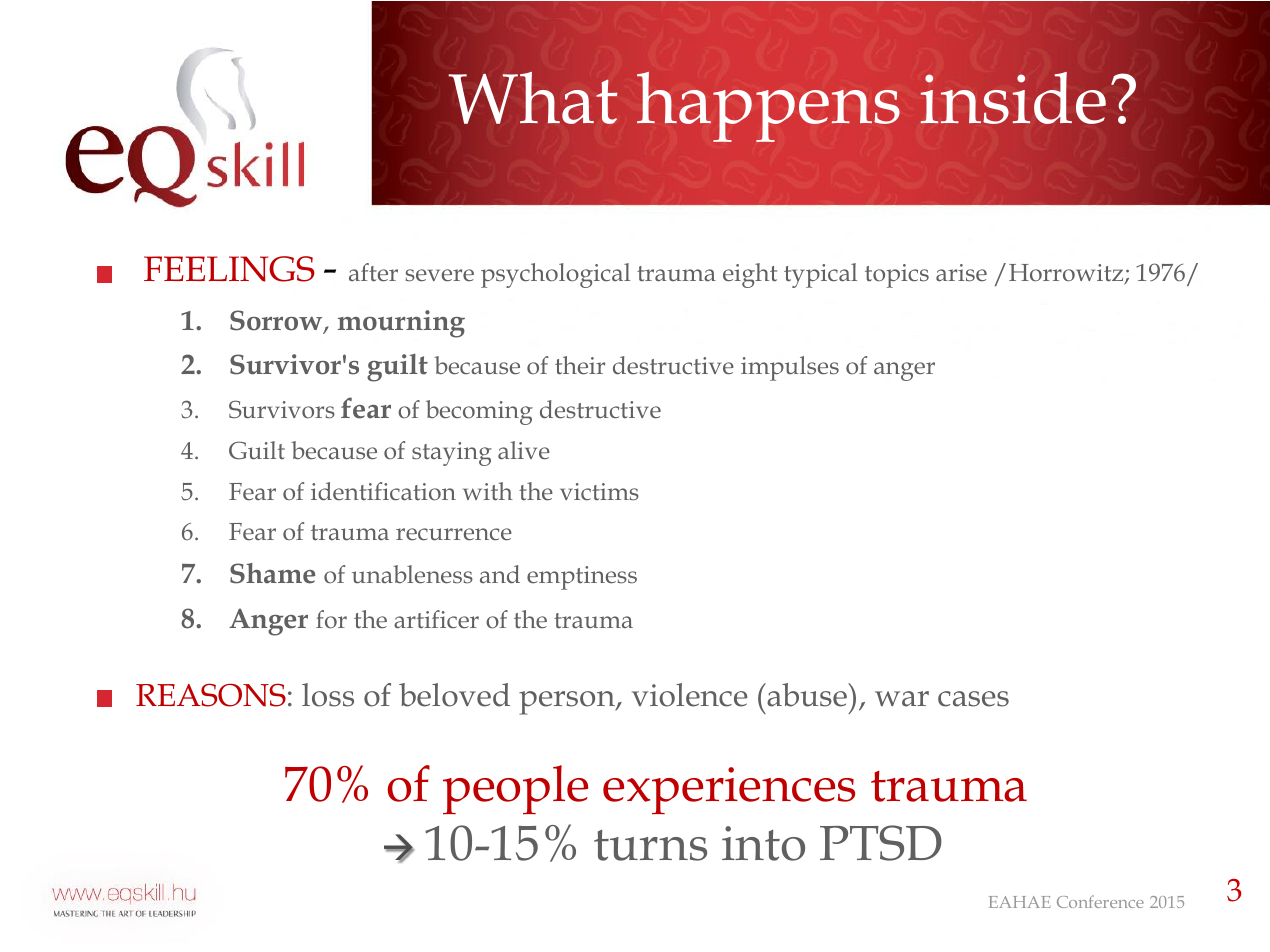 The image size is (1270, 952). I want to click on impulses, so click(790, 368).
